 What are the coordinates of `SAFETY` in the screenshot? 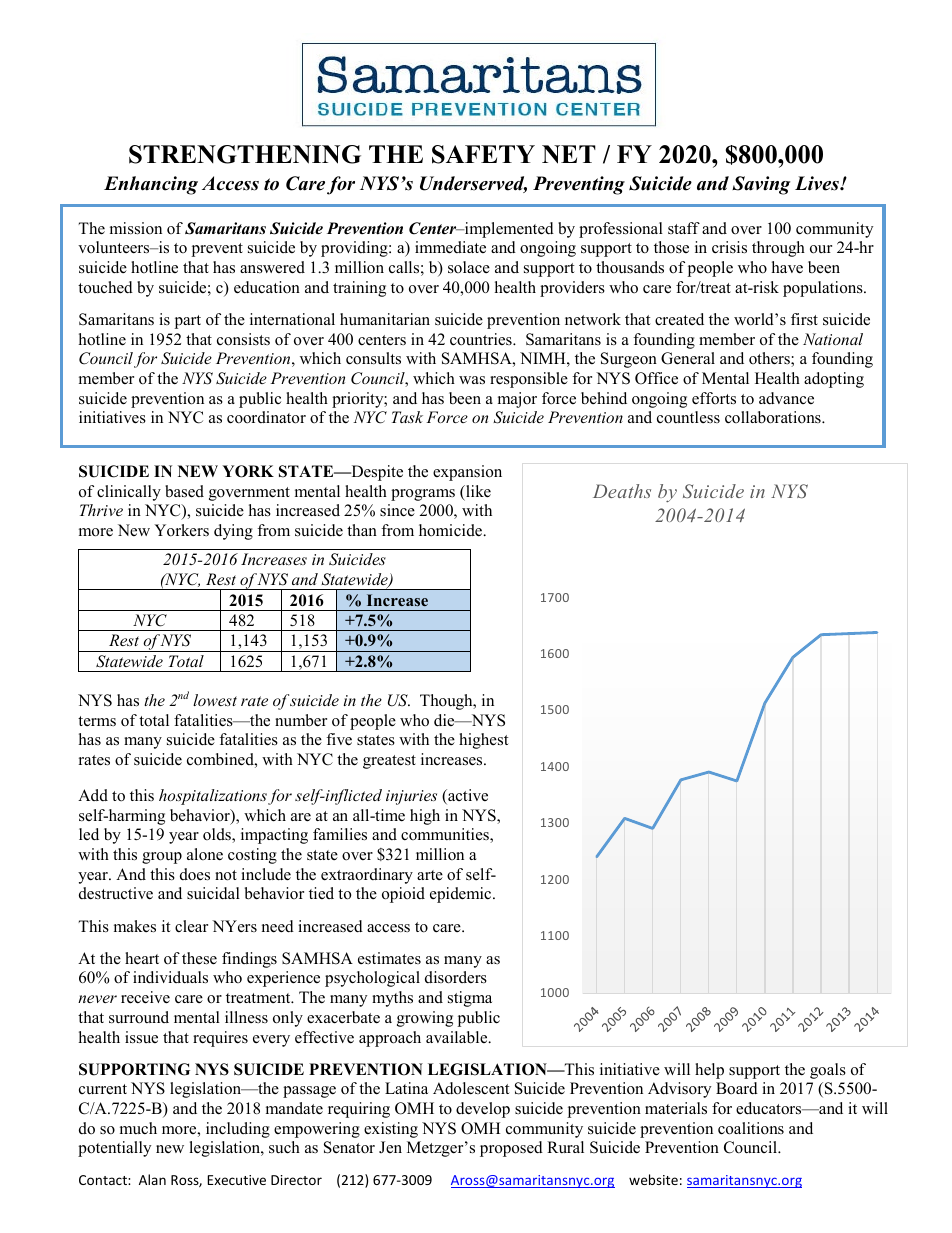 It's located at (483, 154).
